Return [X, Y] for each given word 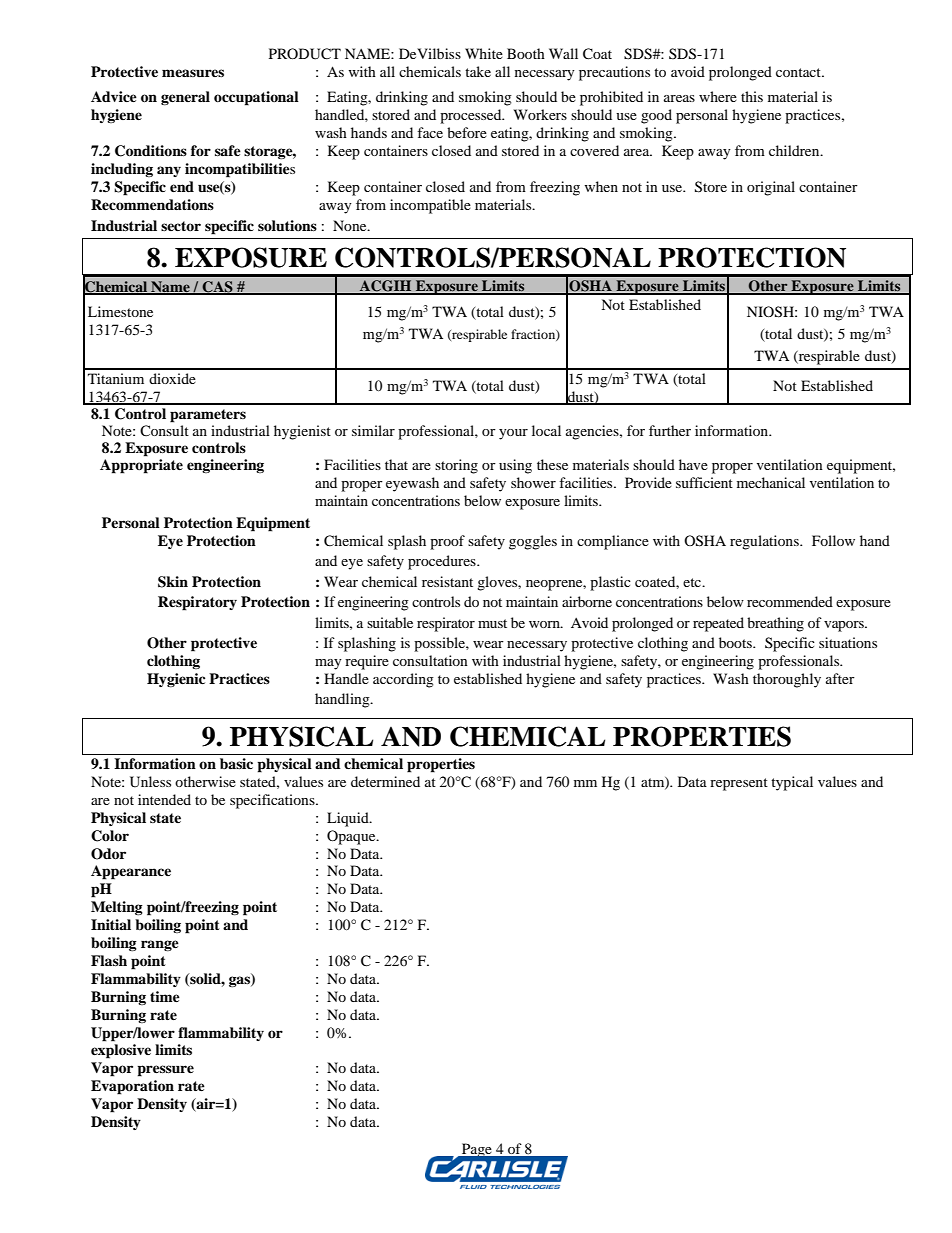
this [752, 96]
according [403, 680]
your [513, 434]
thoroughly [787, 680]
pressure [165, 1071]
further [670, 430]
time [165, 996]
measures [193, 73]
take [478, 71]
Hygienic [176, 680]
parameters [208, 416]
